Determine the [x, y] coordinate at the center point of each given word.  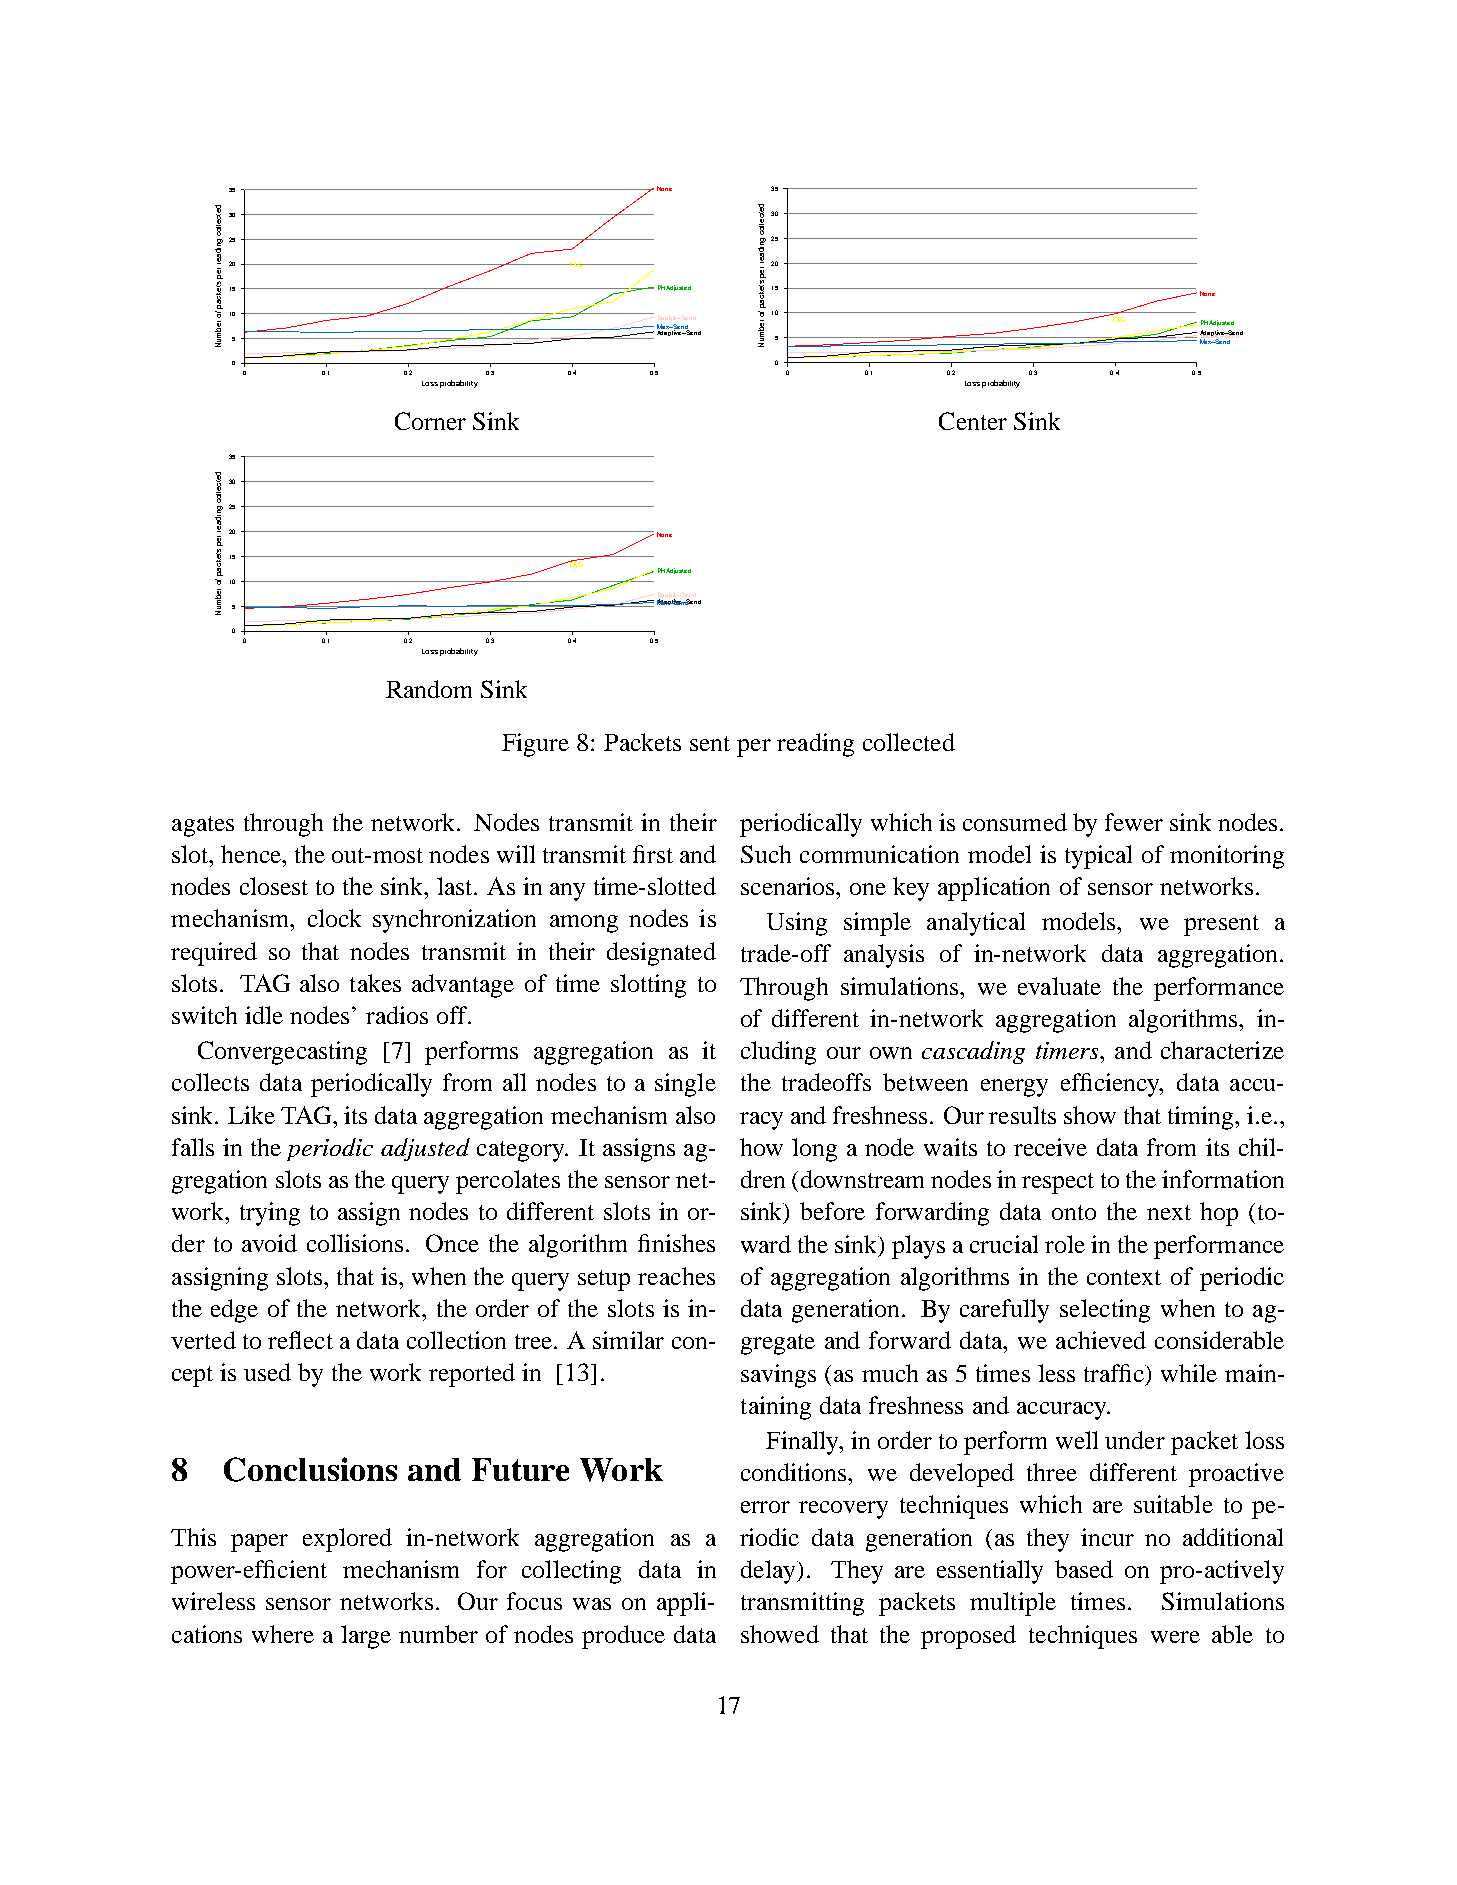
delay [769, 1572]
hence [252, 854]
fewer [1134, 822]
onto [1074, 1212]
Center [973, 421]
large [366, 1637]
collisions [355, 1243]
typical [1098, 857]
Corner [430, 421]
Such [766, 854]
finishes [676, 1243]
